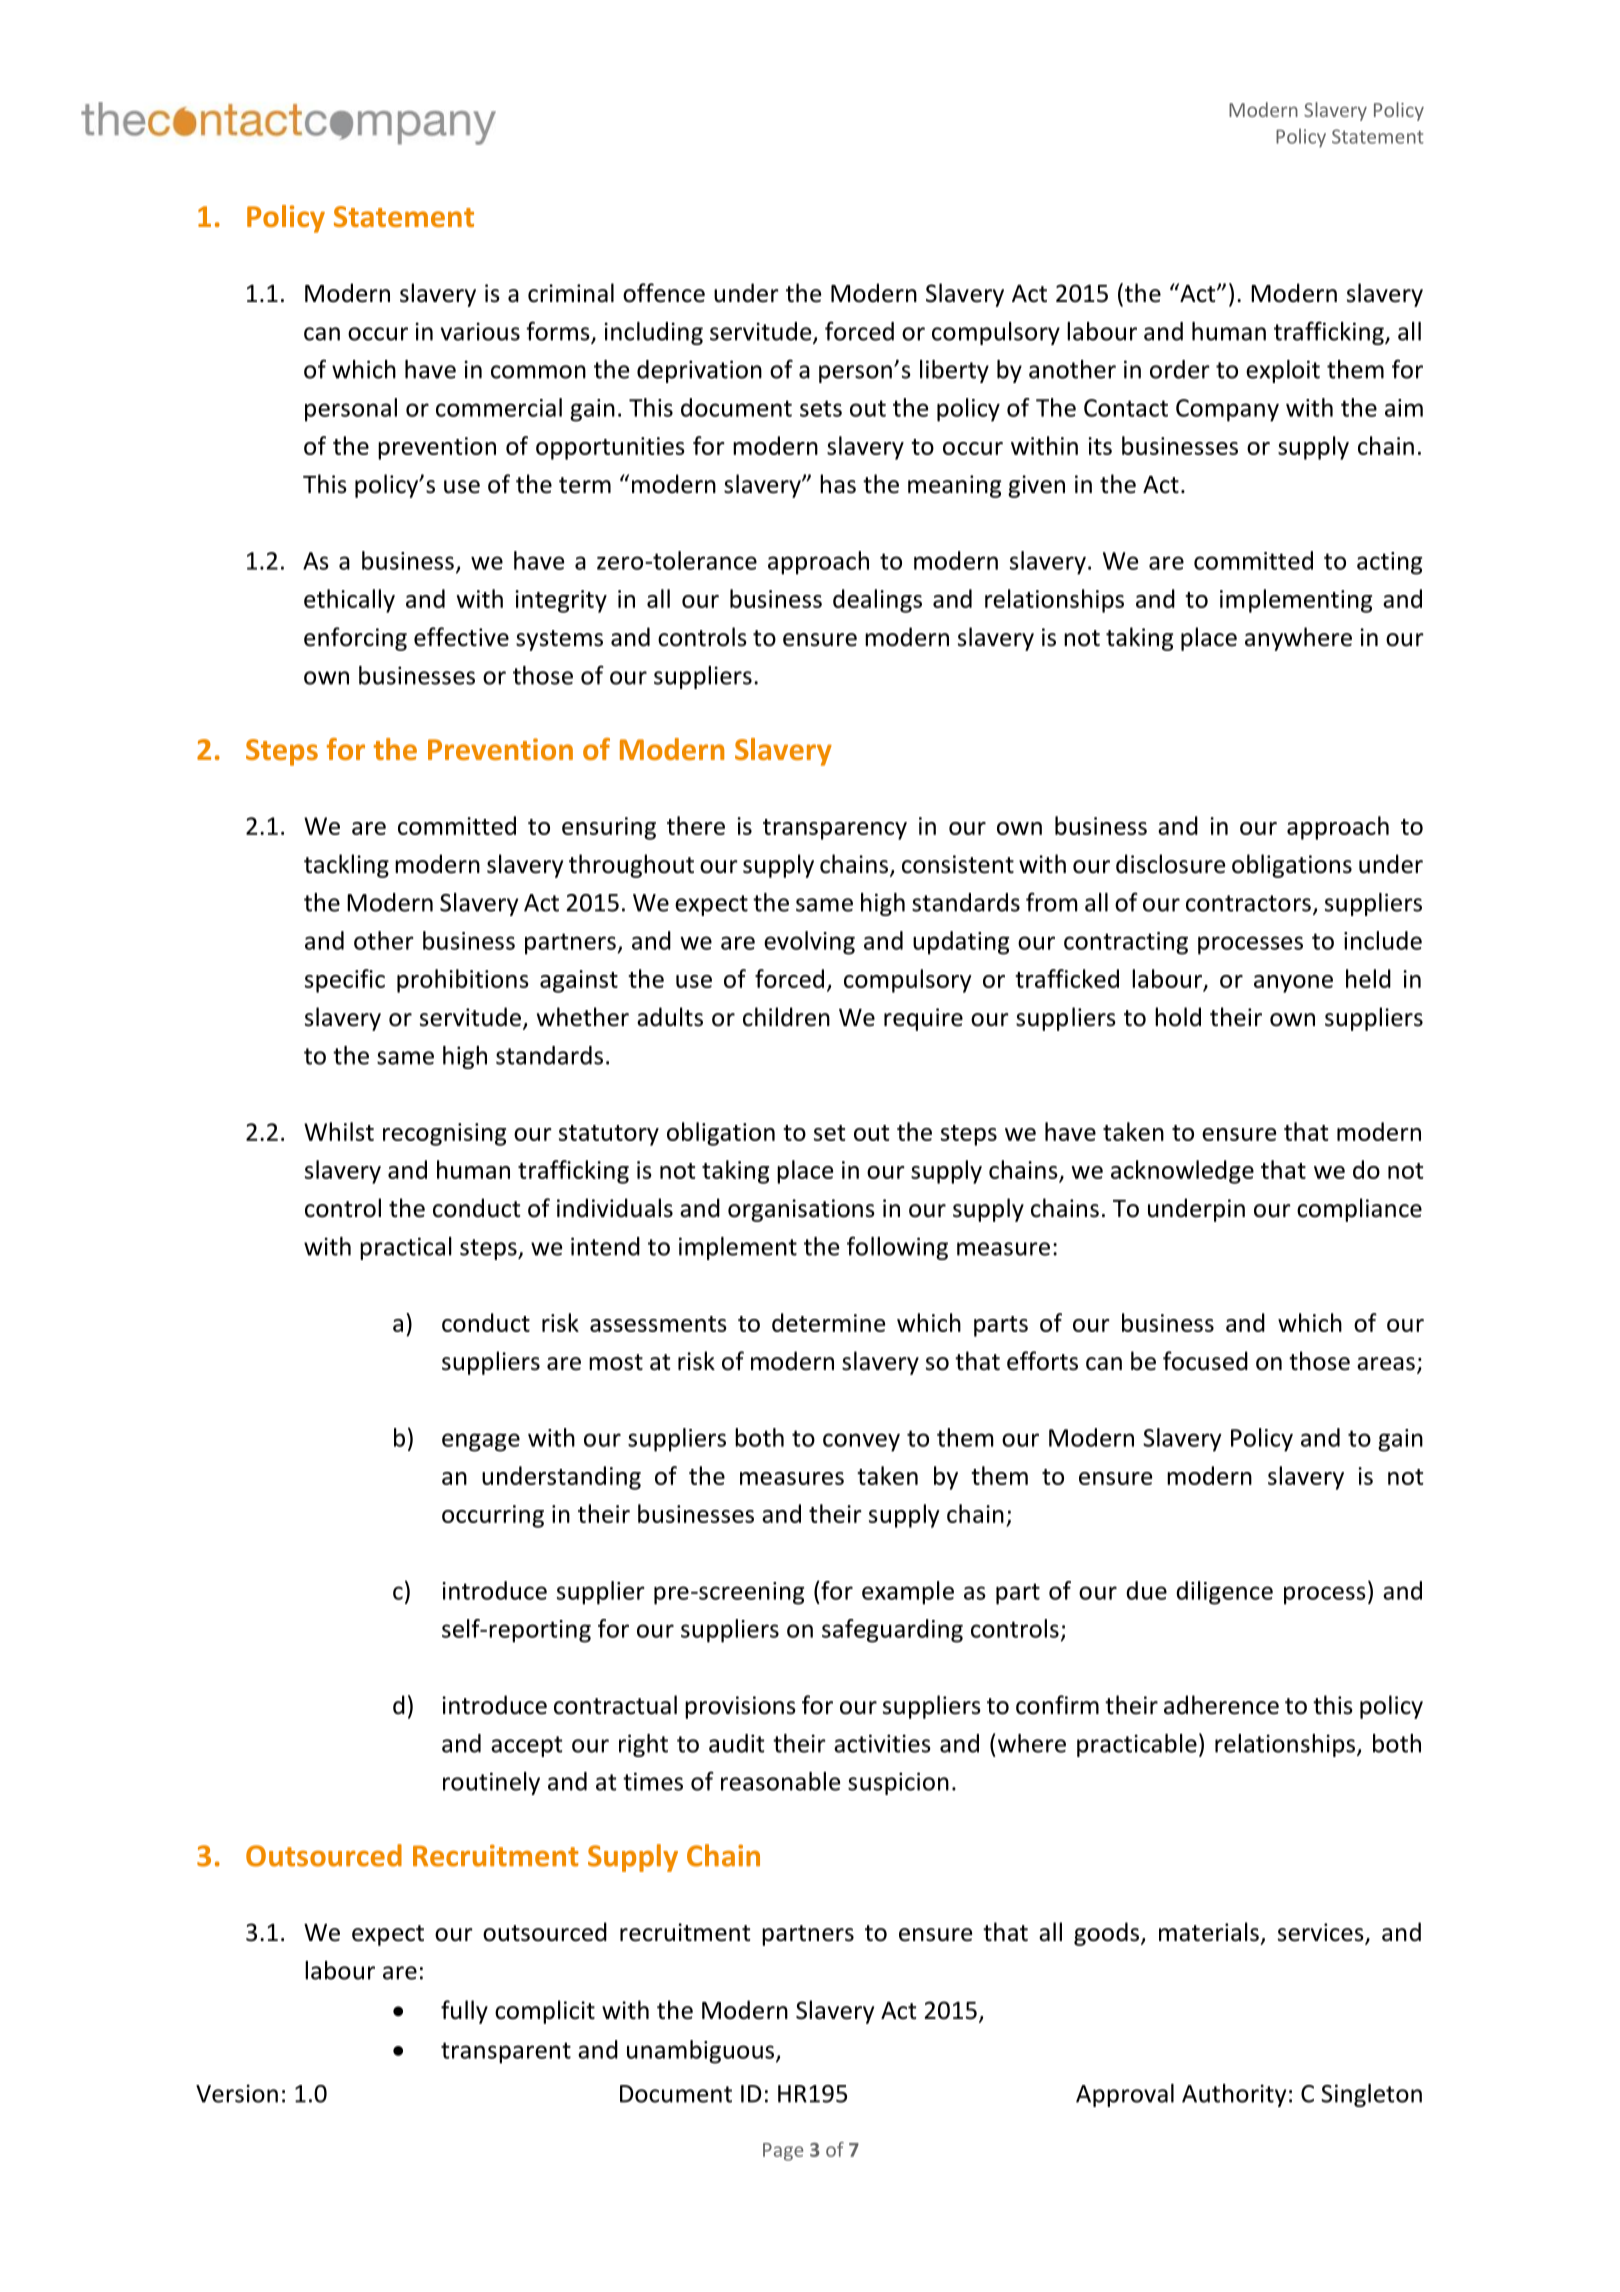 The width and height of the screenshot is (1620, 2292). I want to click on sets, so click(821, 408).
